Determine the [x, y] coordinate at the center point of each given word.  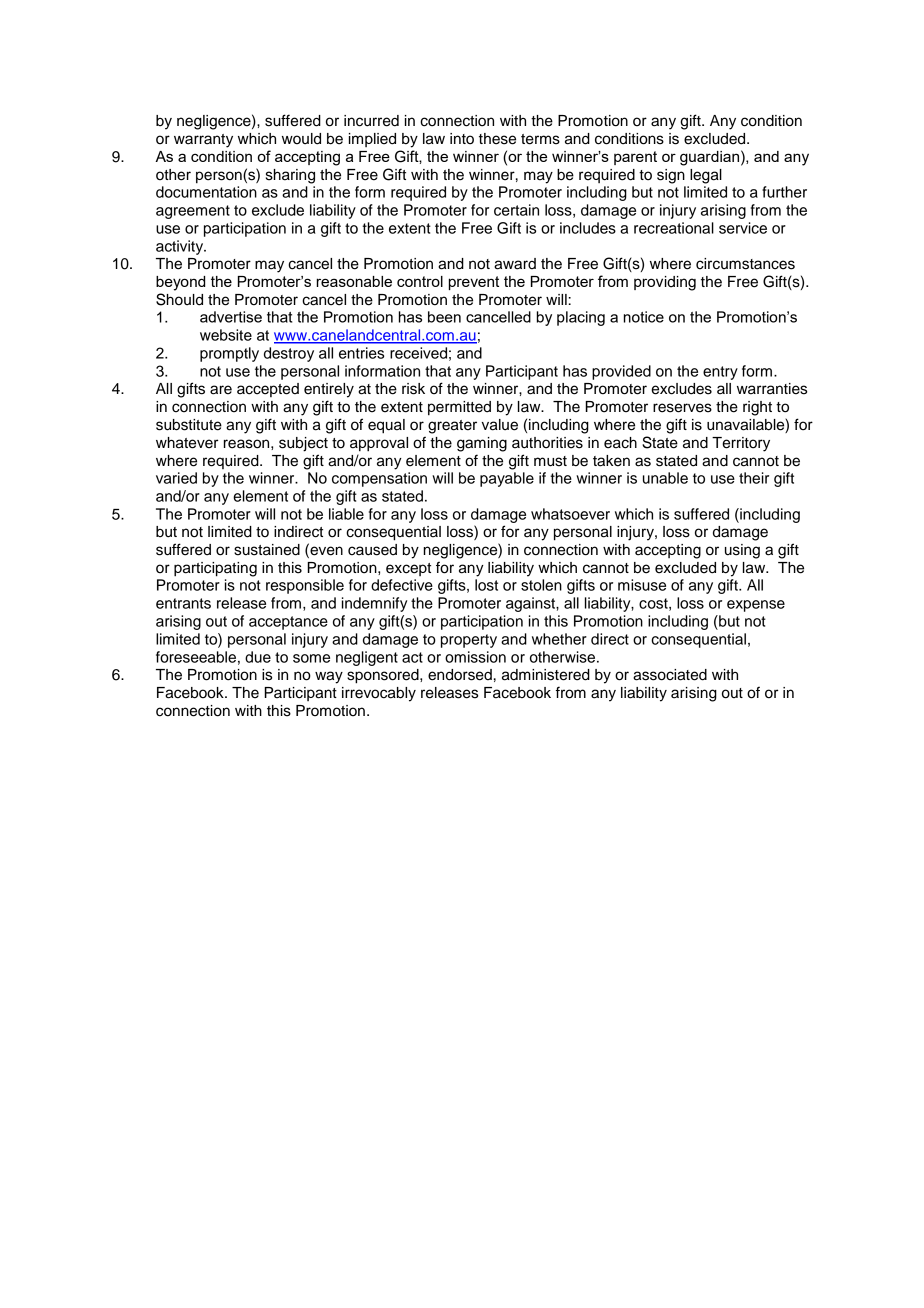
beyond [180, 283]
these [497, 139]
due [258, 657]
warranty [203, 141]
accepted [268, 390]
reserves [682, 408]
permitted [459, 408]
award [515, 264]
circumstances [745, 264]
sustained [267, 550]
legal [706, 176]
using [742, 551]
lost [486, 585]
